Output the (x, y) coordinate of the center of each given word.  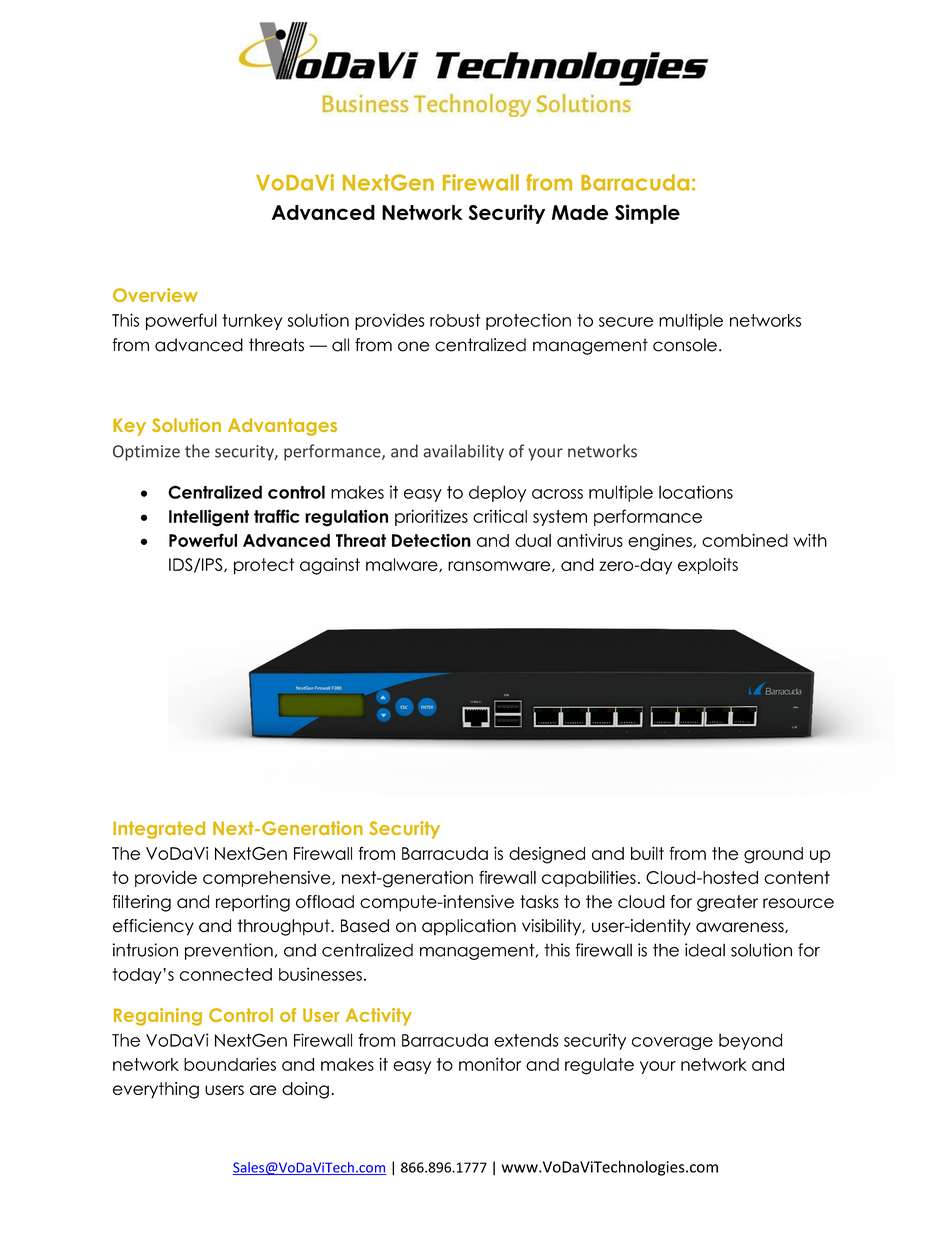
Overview (155, 295)
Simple (647, 214)
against (330, 566)
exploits (708, 566)
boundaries (230, 1064)
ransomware (500, 566)
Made (580, 212)
